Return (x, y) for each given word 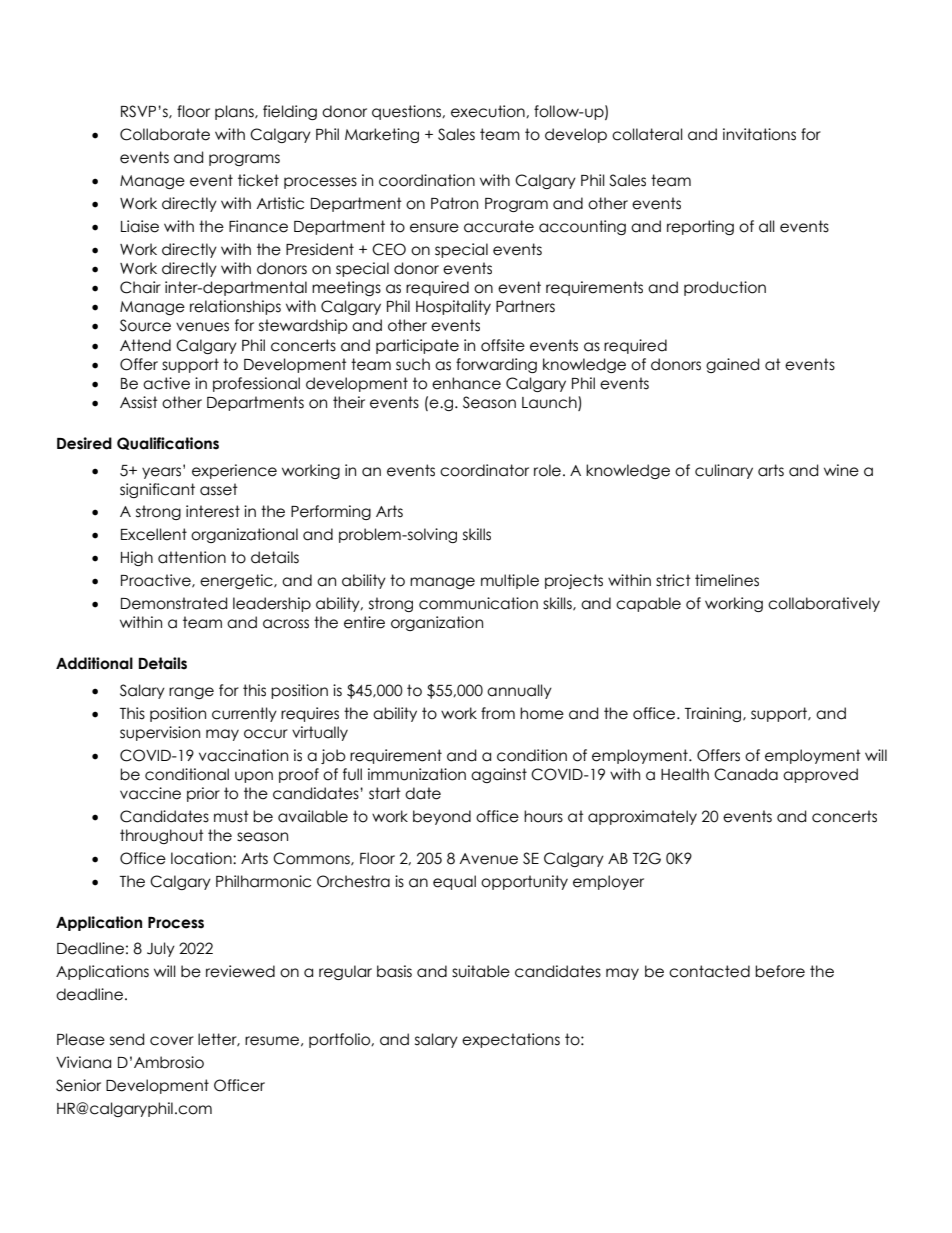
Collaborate (165, 134)
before (780, 971)
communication (478, 603)
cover (172, 1041)
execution (489, 111)
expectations (511, 1040)
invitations (759, 134)
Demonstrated (174, 603)
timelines (727, 580)
